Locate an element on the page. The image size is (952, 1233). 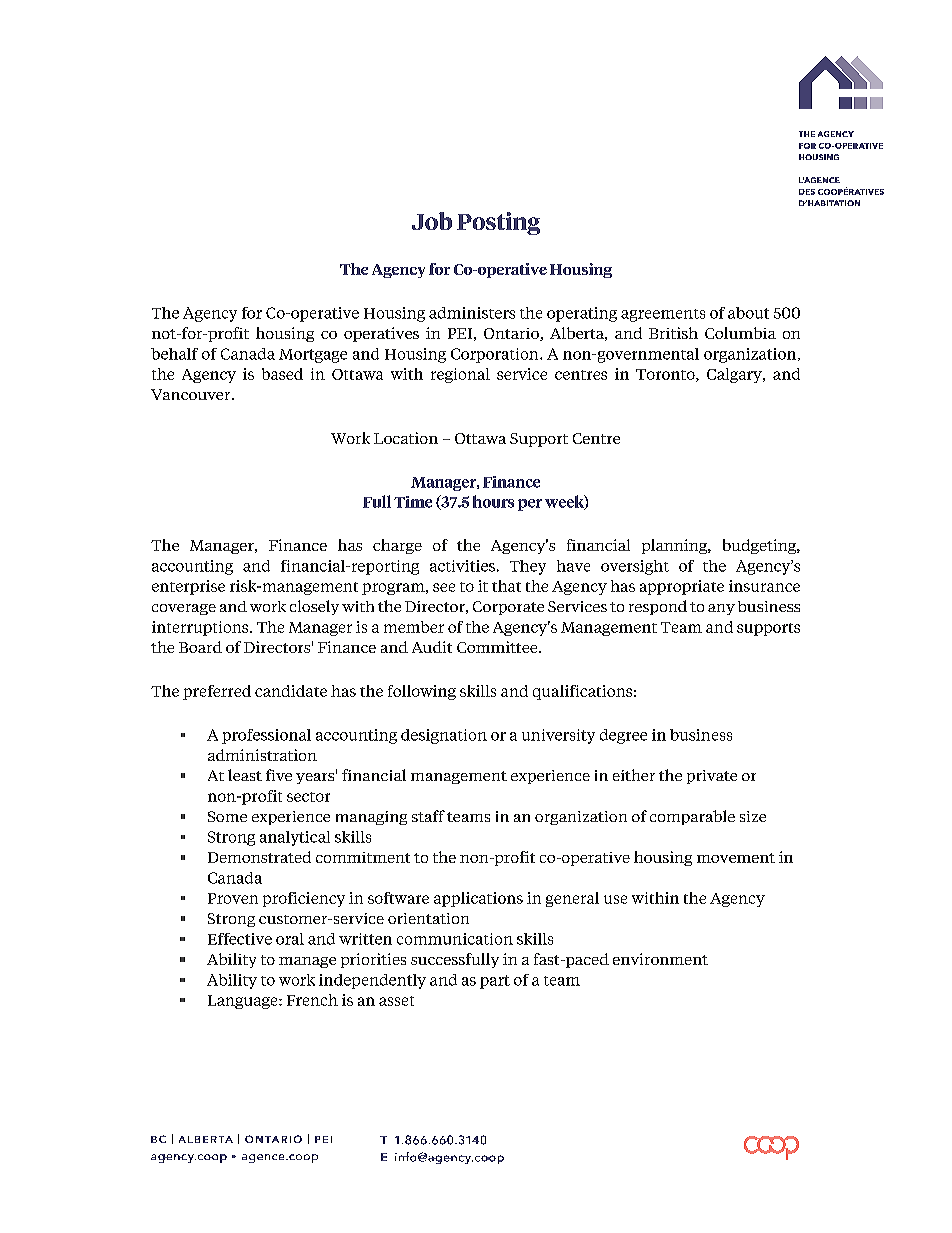
environment is located at coordinates (660, 959).
